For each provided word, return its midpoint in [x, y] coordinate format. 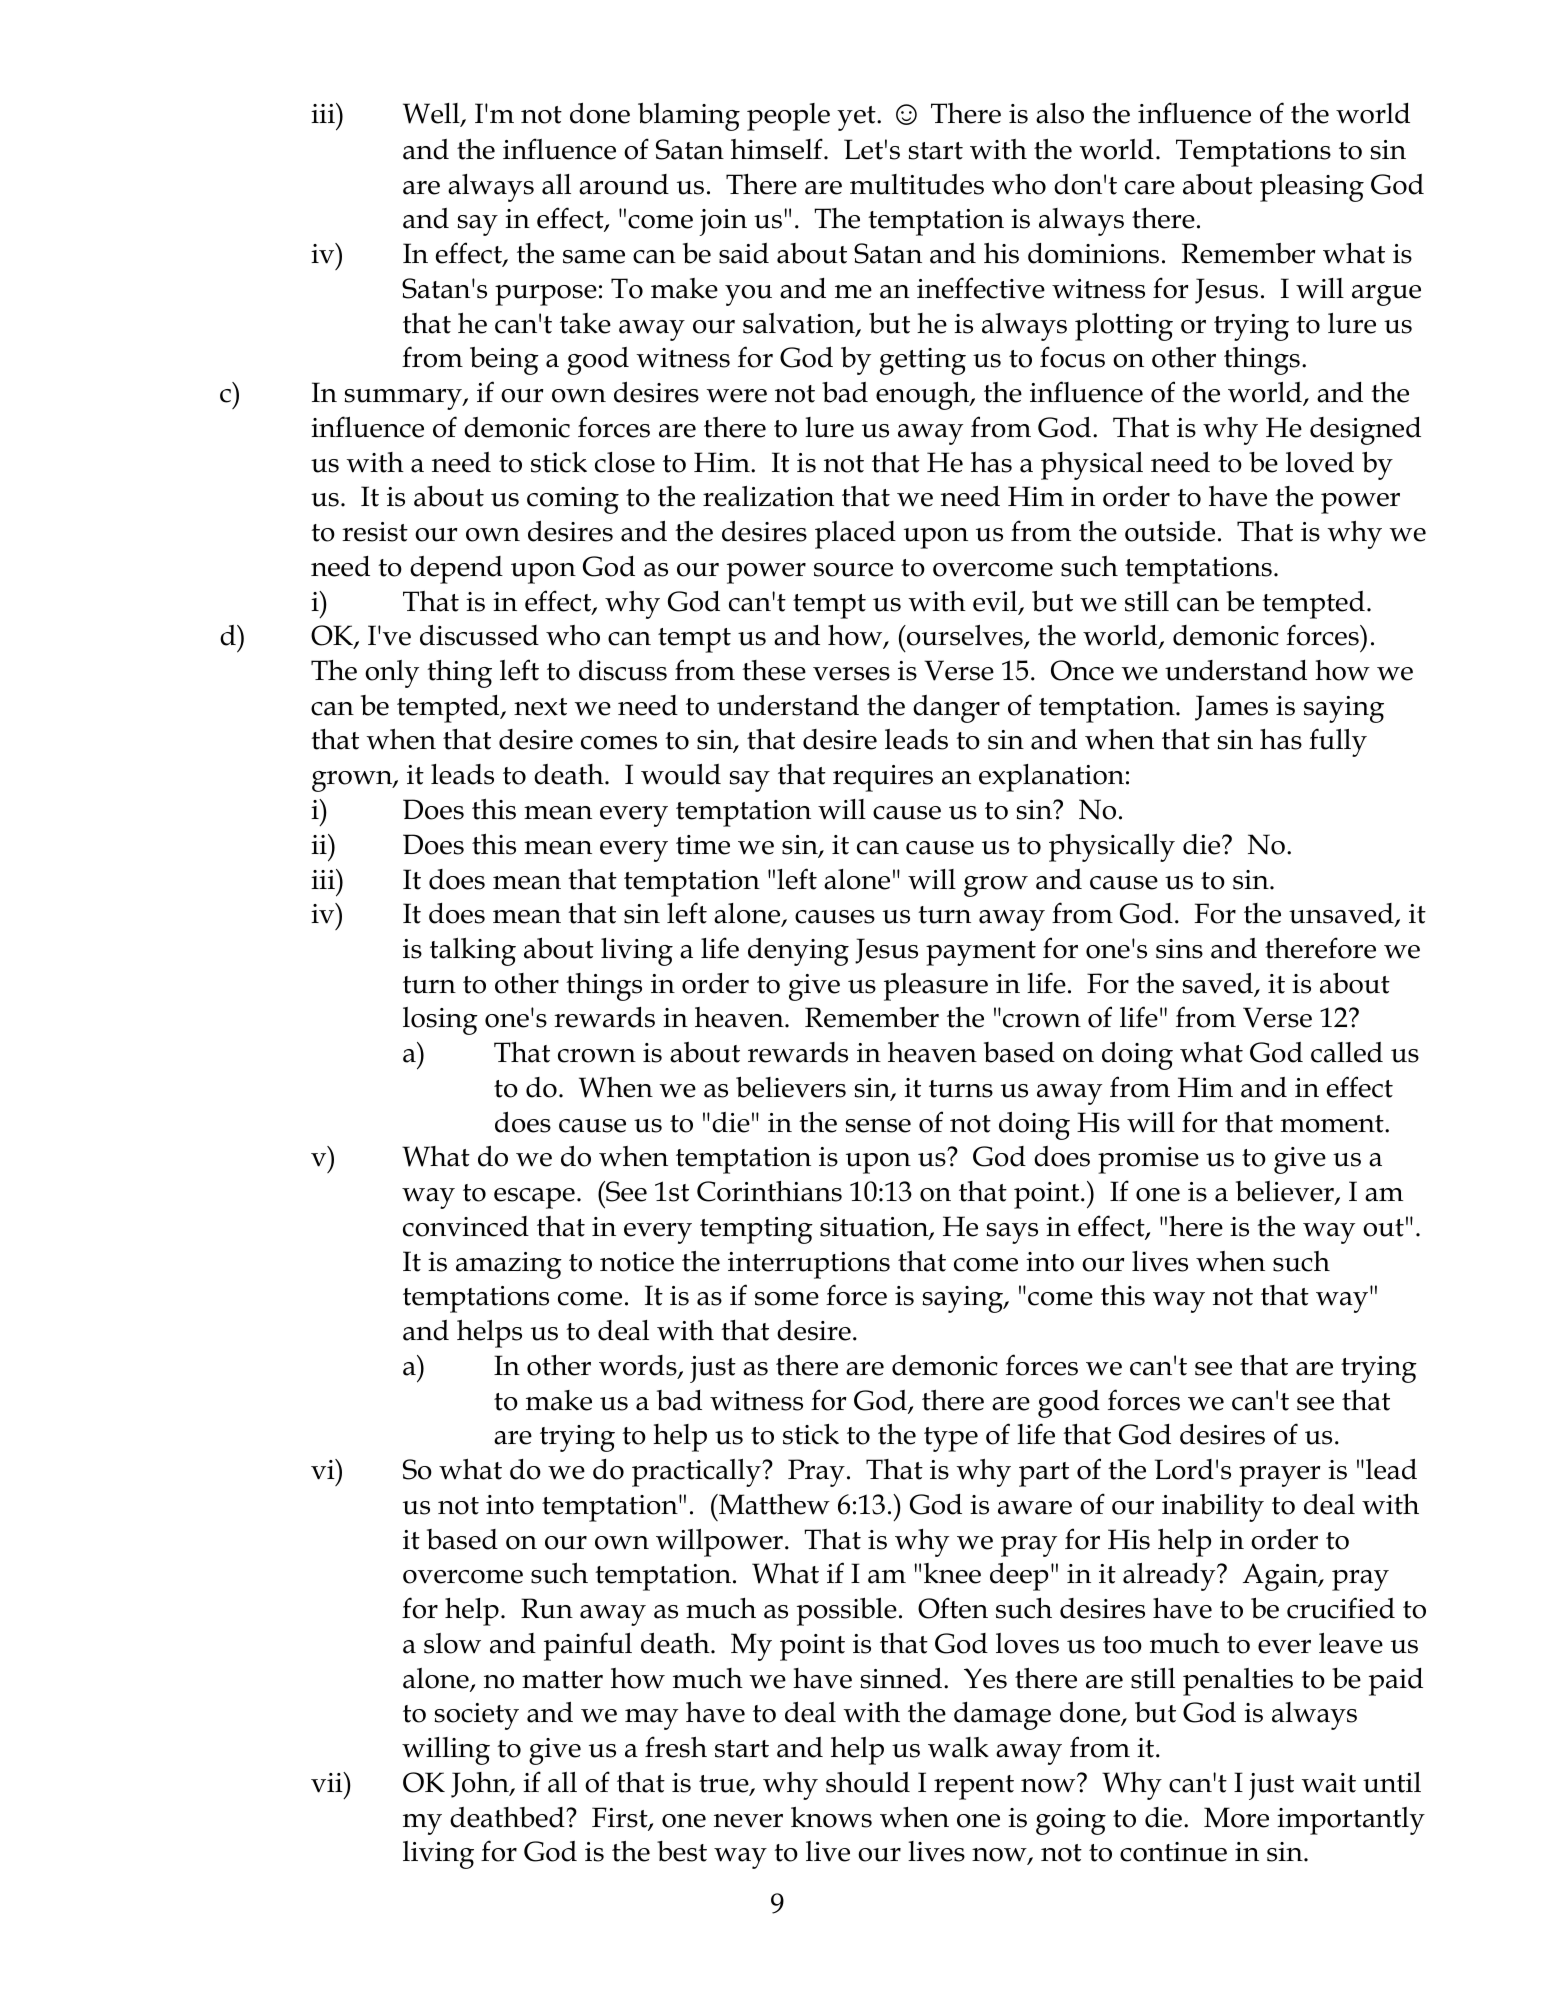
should [868, 1782]
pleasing [1312, 188]
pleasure [936, 987]
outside [1170, 531]
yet [857, 118]
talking [473, 952]
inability [1213, 1508]
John [481, 1785]
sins [1179, 949]
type [951, 1439]
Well [432, 114]
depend [456, 570]
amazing [509, 1265]
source [853, 570]
